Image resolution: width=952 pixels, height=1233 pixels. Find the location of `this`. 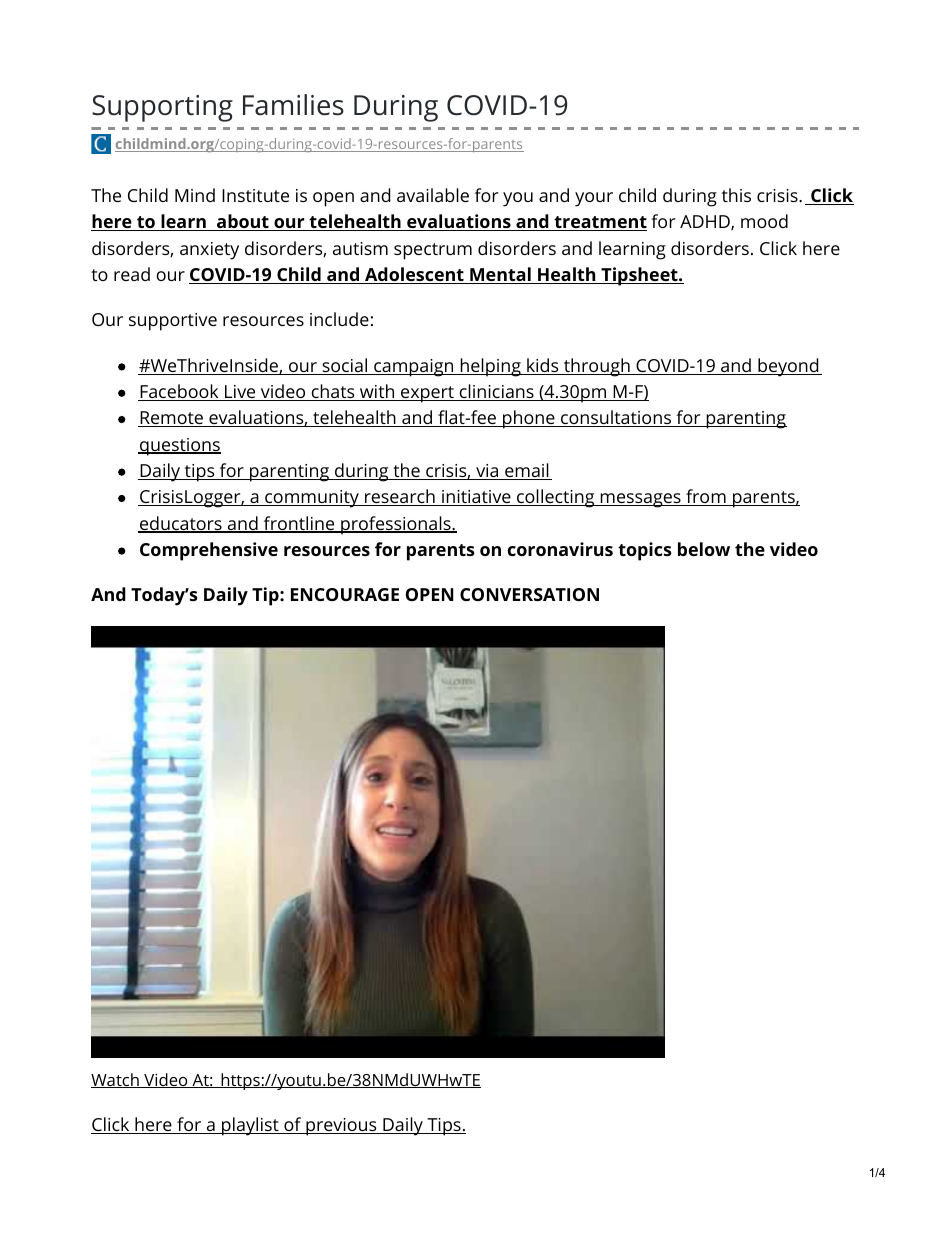

this is located at coordinates (736, 195).
